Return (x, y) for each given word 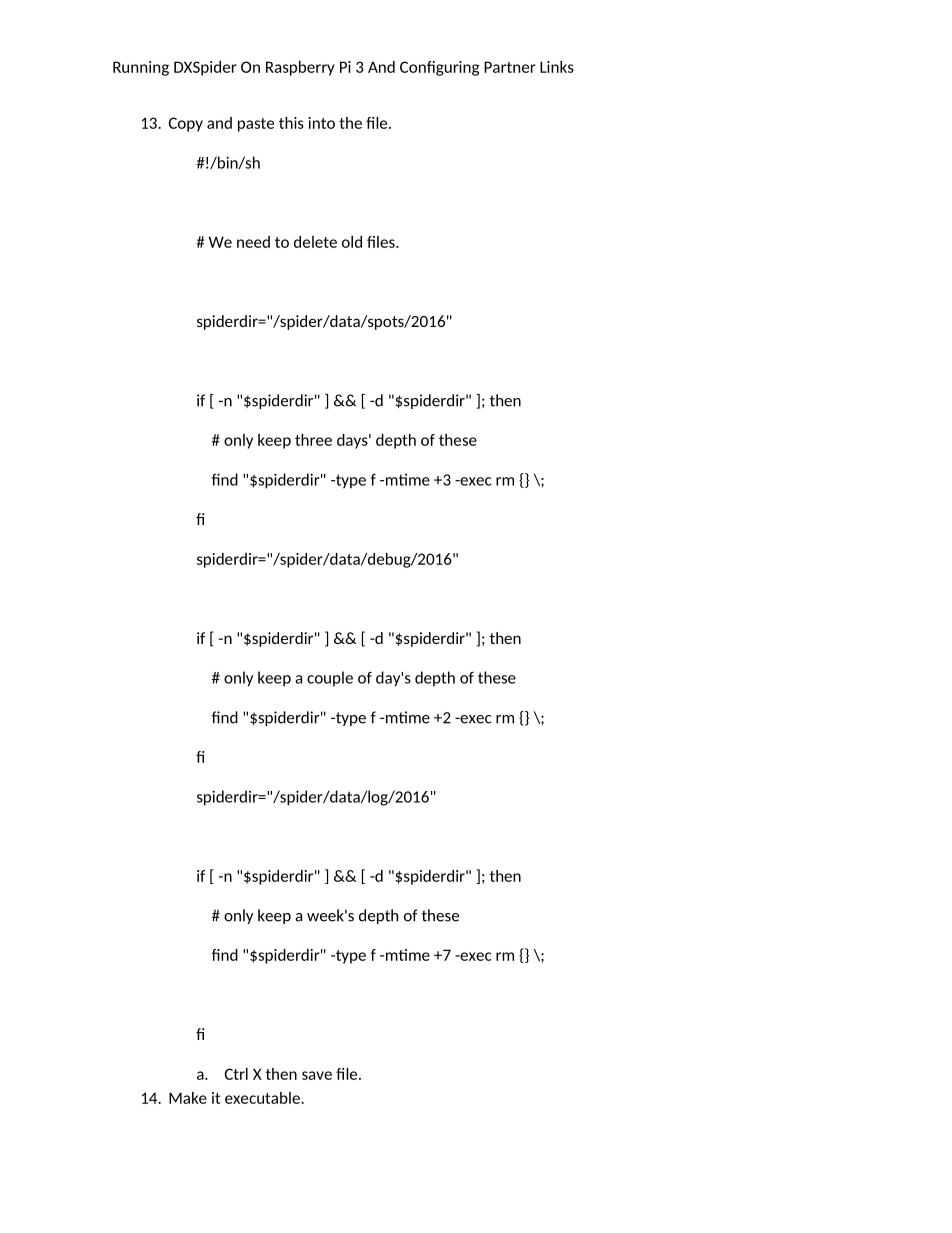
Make (188, 1098)
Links (557, 67)
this (291, 123)
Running (141, 68)
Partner (510, 67)
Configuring (439, 68)
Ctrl (236, 1074)
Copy (186, 124)
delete (315, 242)
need (253, 242)
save (317, 1075)
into (322, 123)
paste (256, 125)
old (352, 242)
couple (330, 679)
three (313, 440)
